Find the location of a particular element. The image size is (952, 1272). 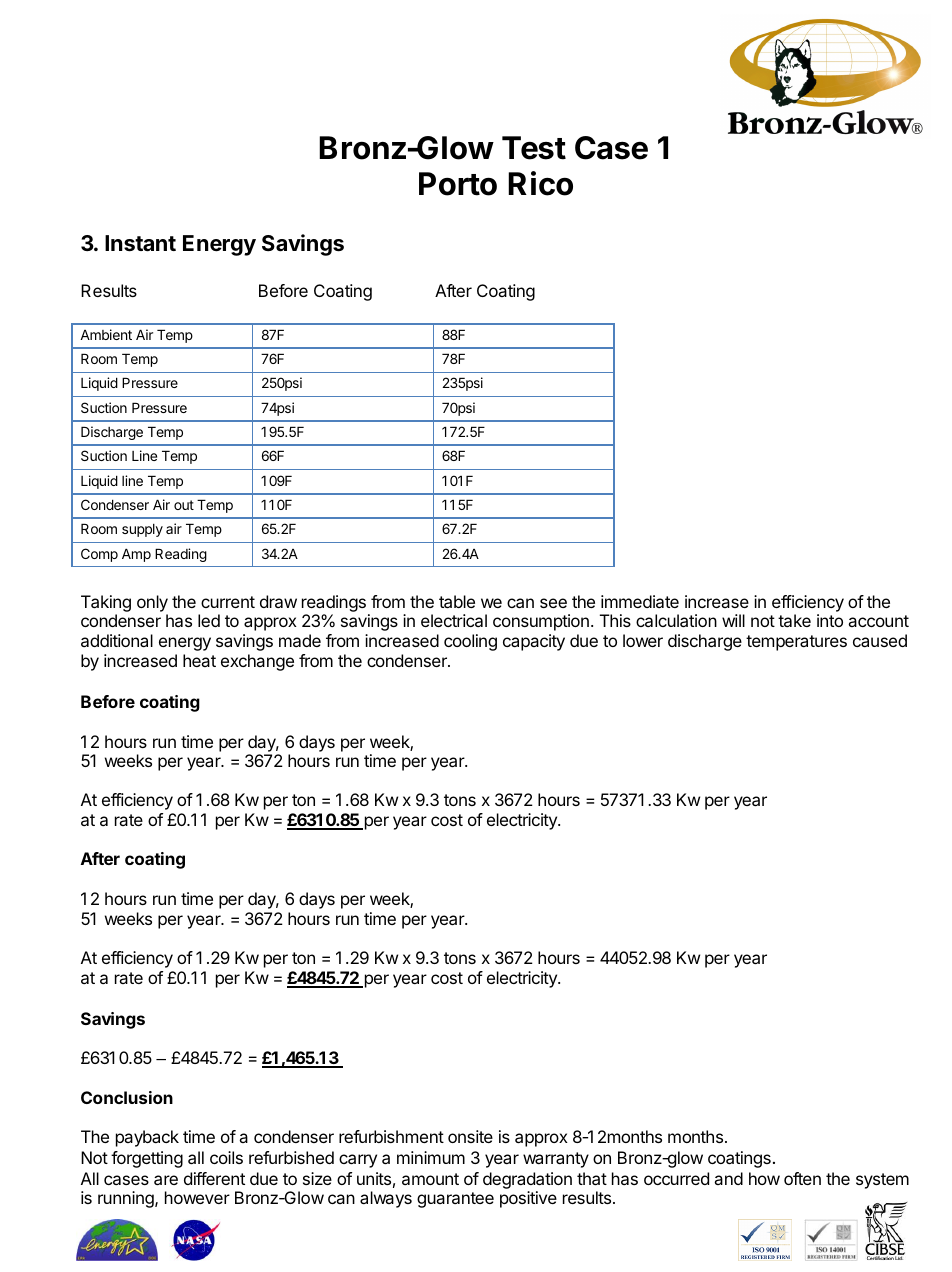

take is located at coordinates (794, 620).
